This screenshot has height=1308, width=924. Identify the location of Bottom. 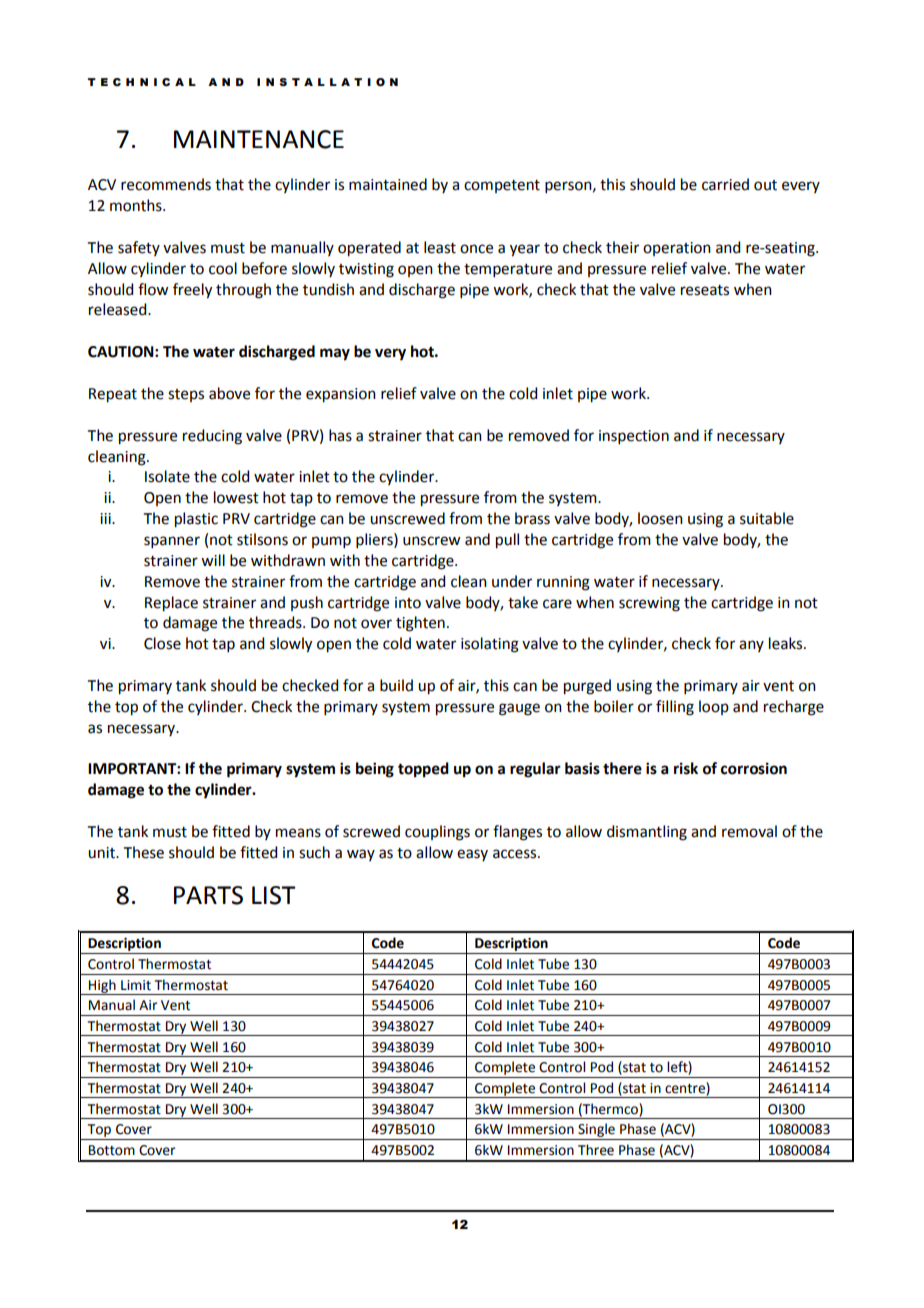
(112, 1150).
